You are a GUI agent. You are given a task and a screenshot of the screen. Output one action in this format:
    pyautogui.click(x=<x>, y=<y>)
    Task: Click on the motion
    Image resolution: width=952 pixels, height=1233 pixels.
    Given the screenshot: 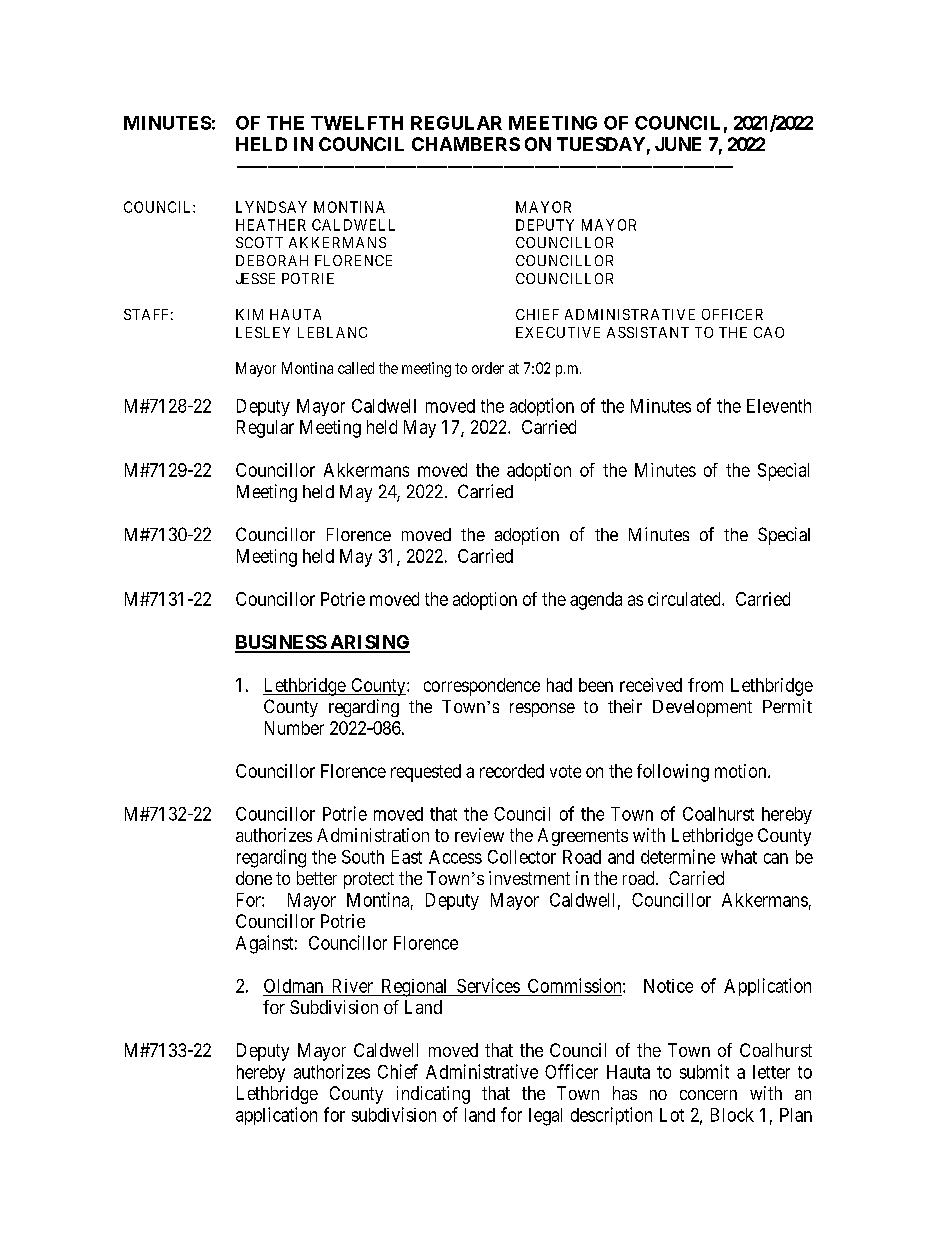 What is the action you would take?
    pyautogui.click(x=742, y=771)
